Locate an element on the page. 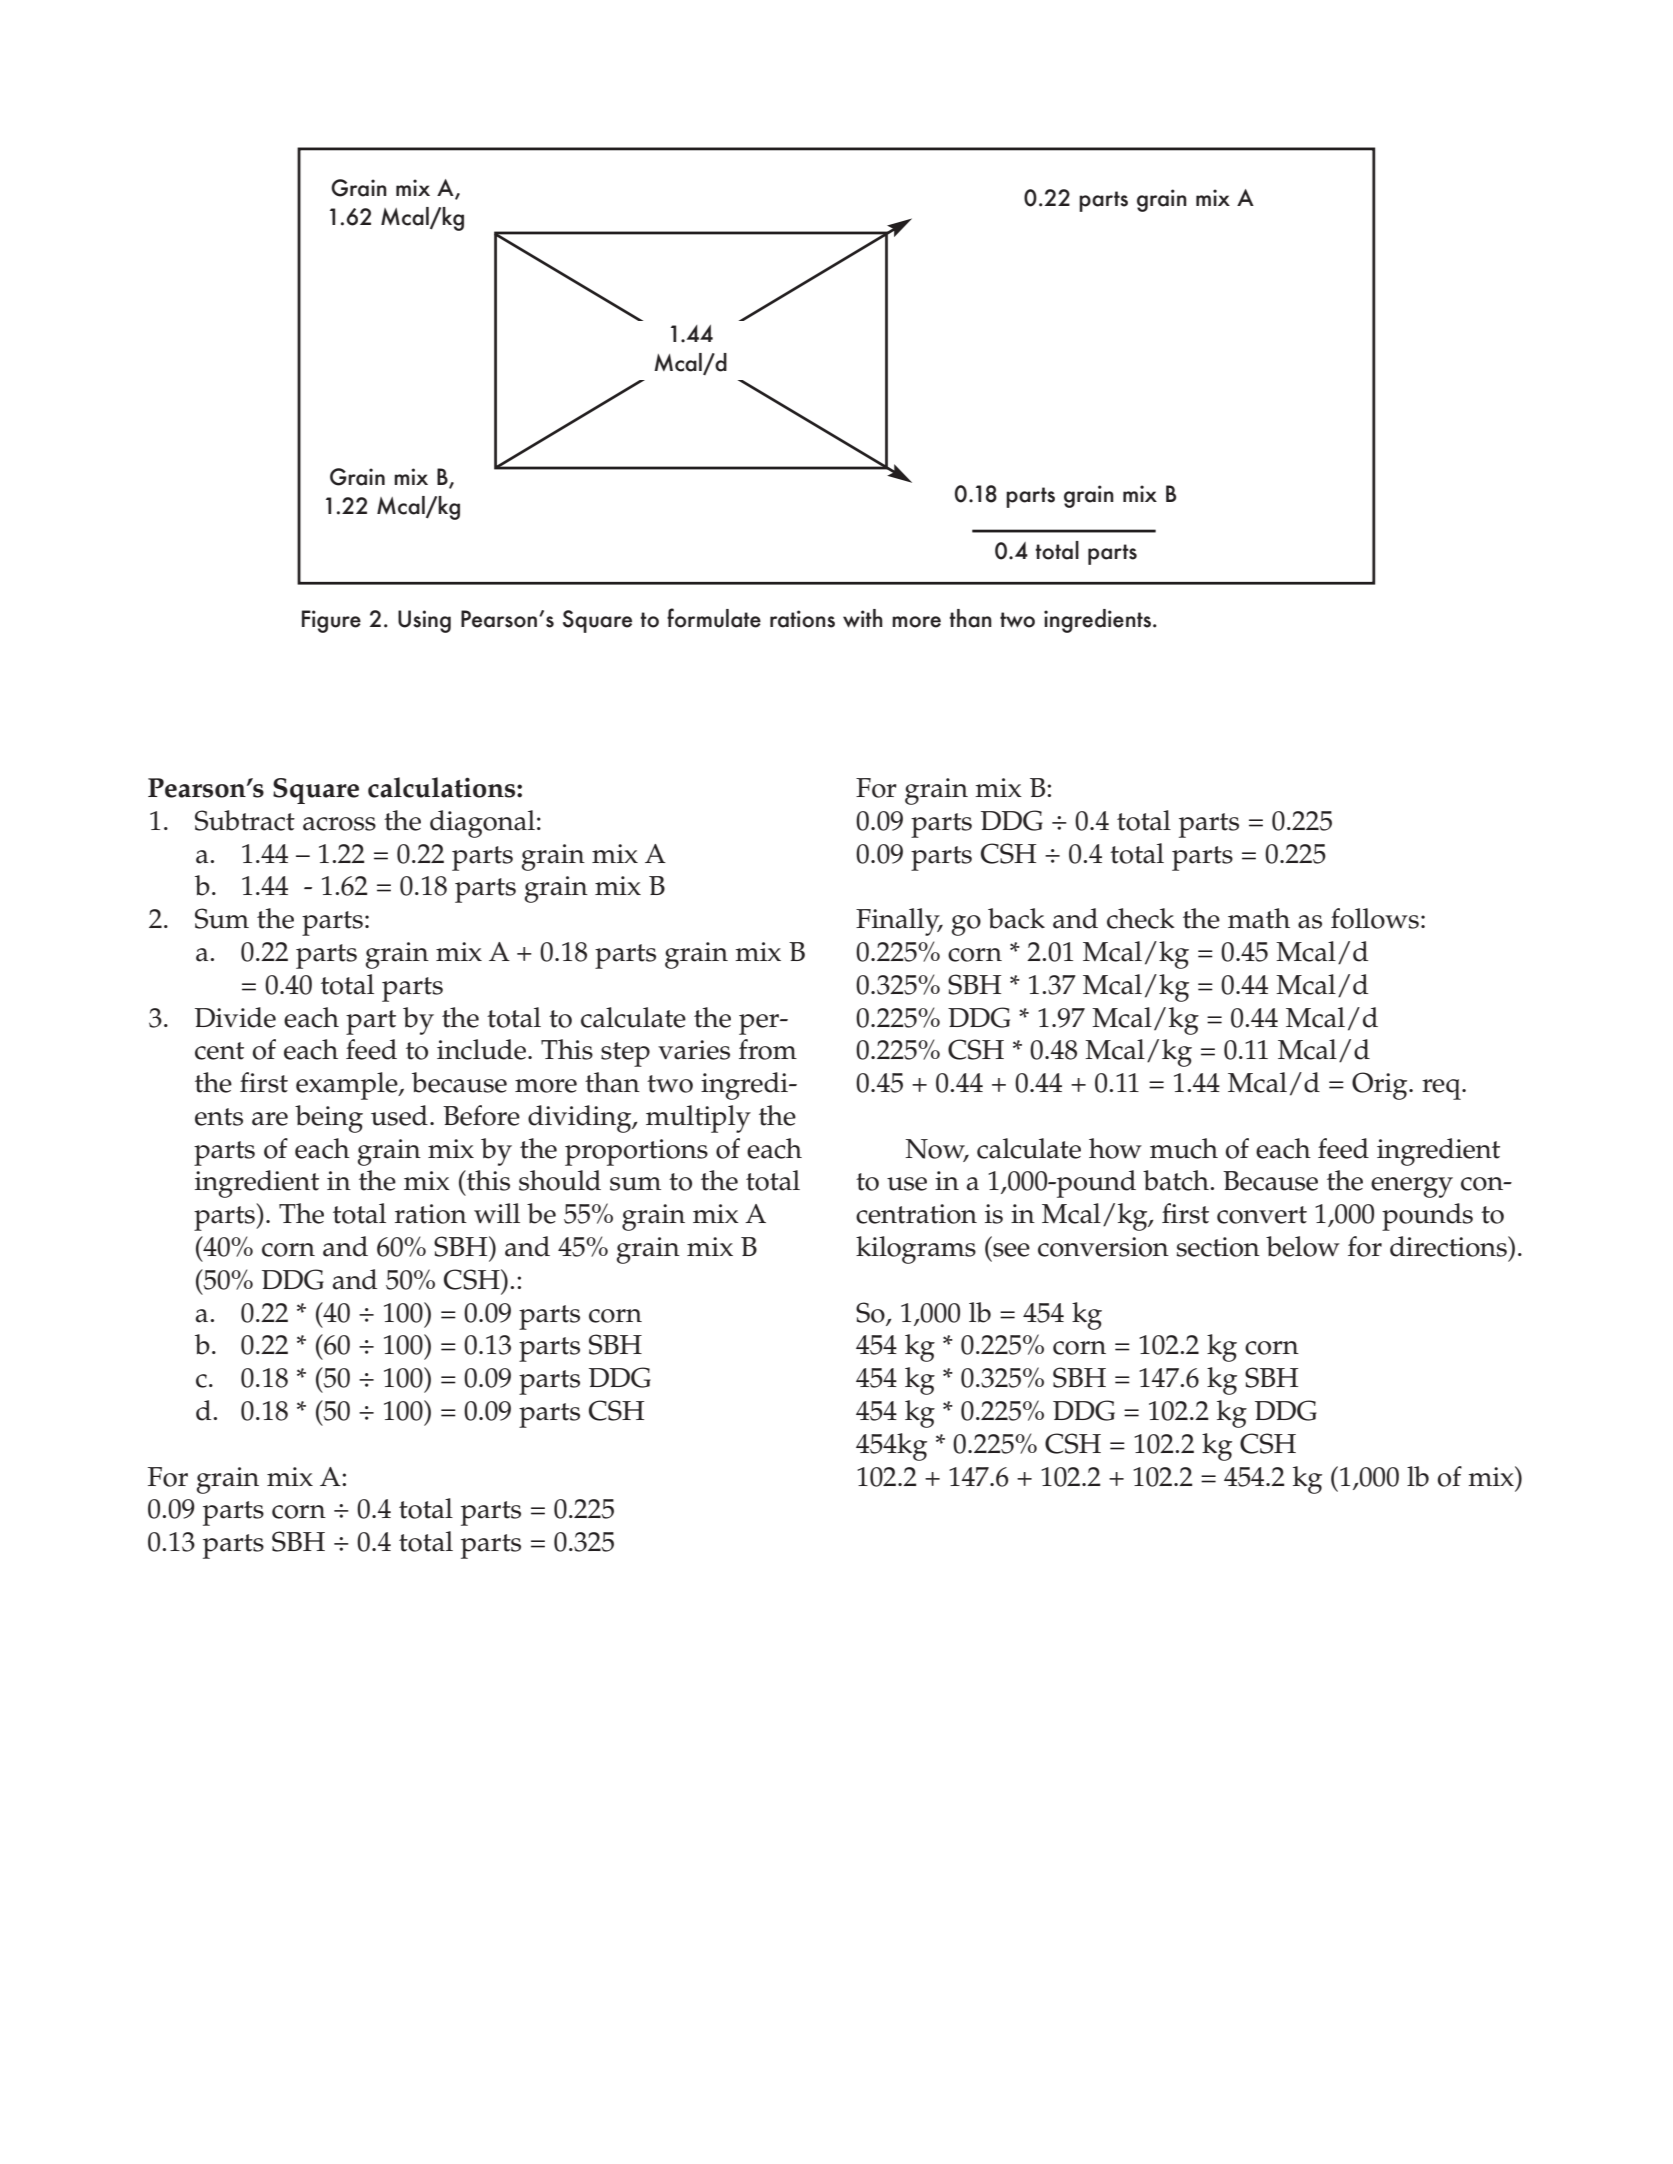  formulate is located at coordinates (714, 618).
